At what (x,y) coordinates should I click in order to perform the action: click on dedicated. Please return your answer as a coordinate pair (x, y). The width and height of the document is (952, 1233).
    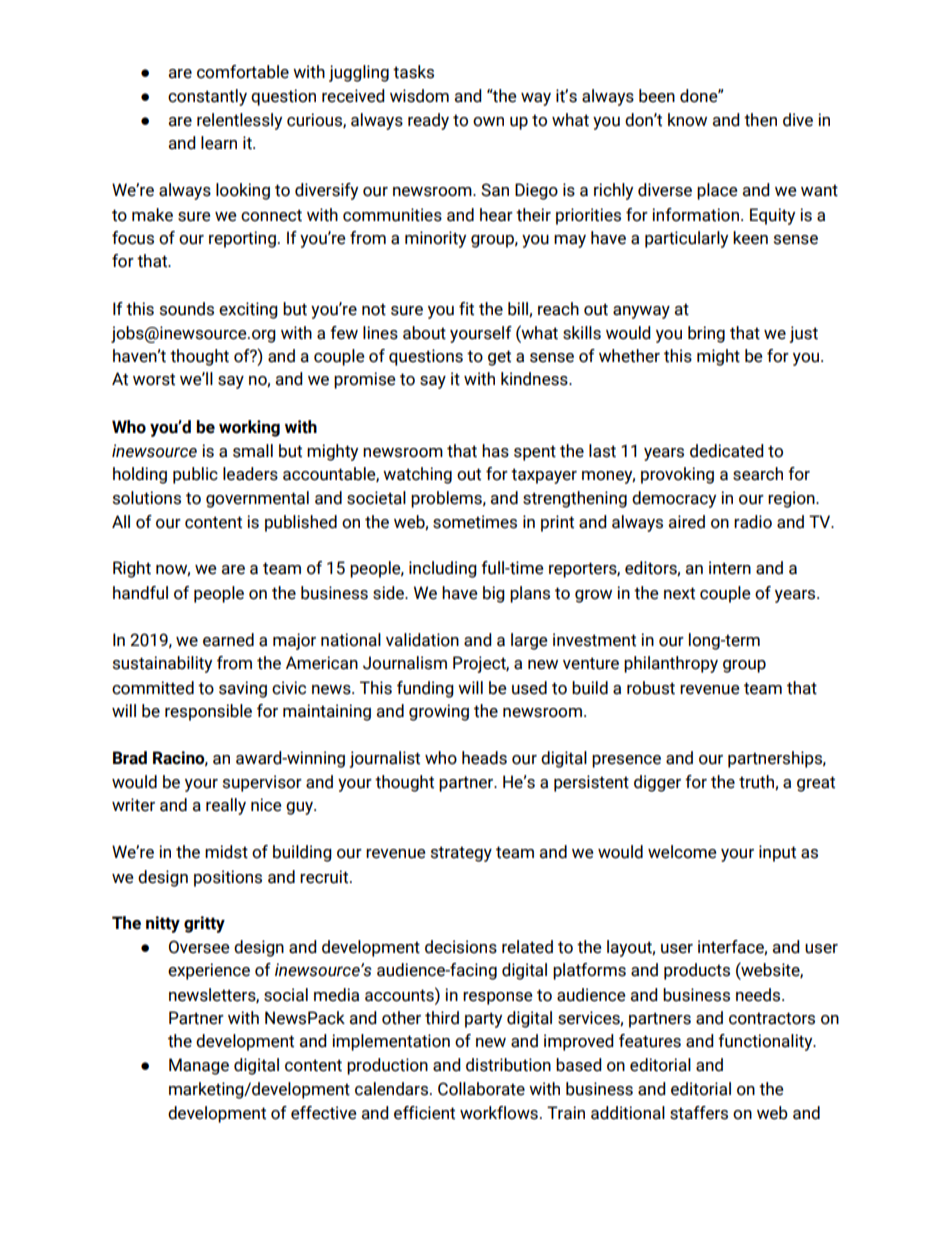
    Looking at the image, I should click on (727, 451).
